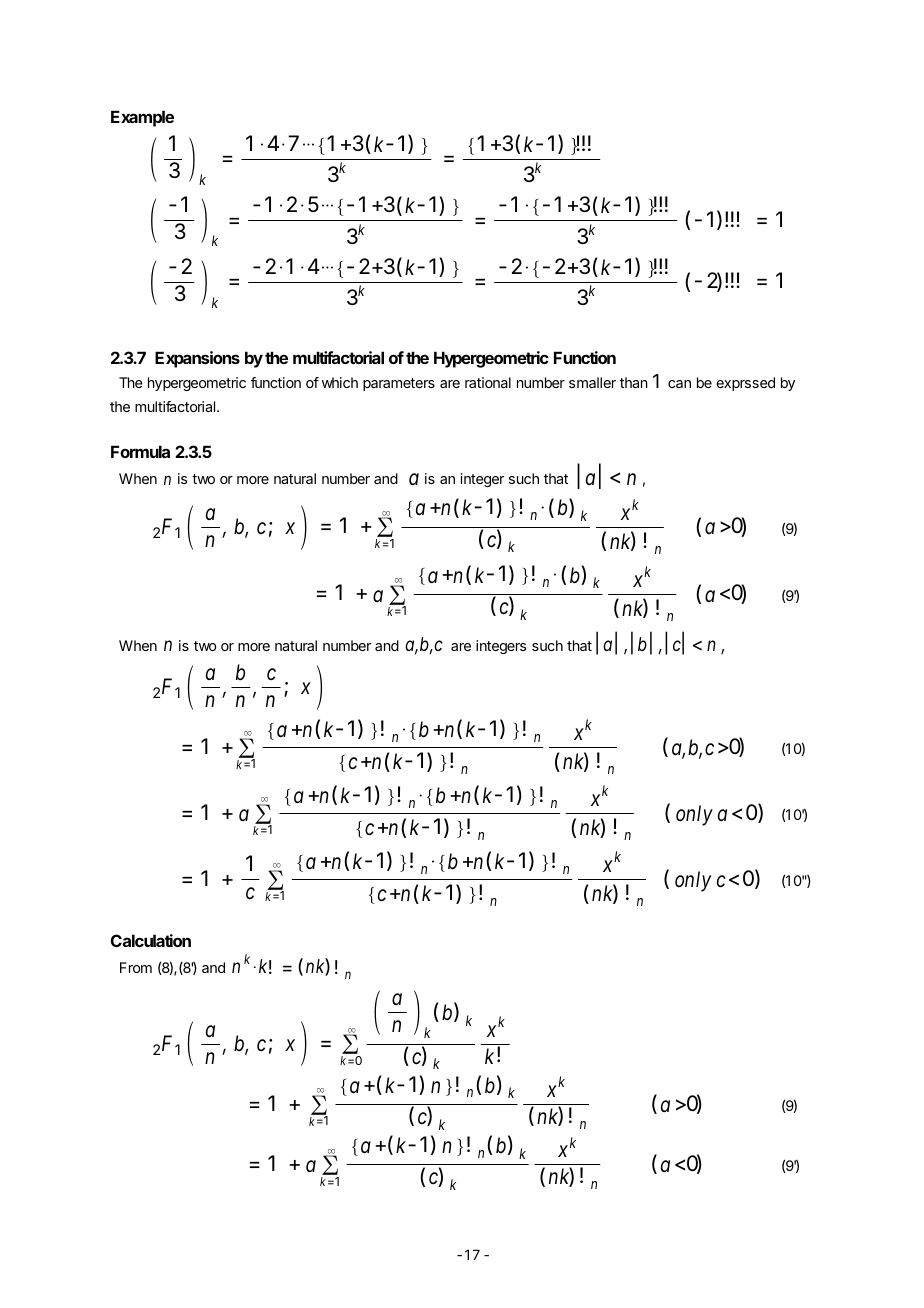  Describe the element at coordinates (140, 451) in the page. I see `Formula` at that location.
